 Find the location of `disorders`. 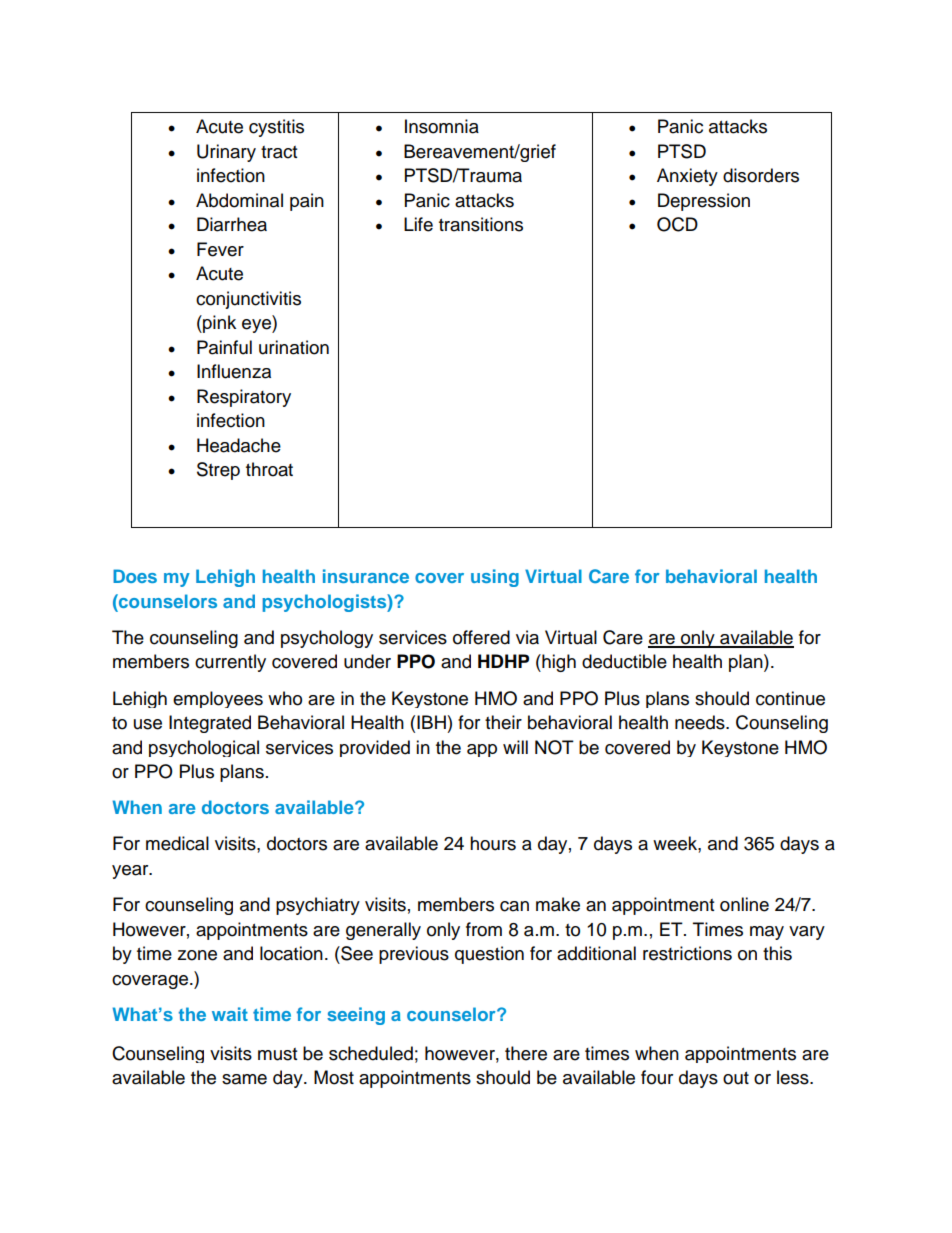

disorders is located at coordinates (761, 175).
